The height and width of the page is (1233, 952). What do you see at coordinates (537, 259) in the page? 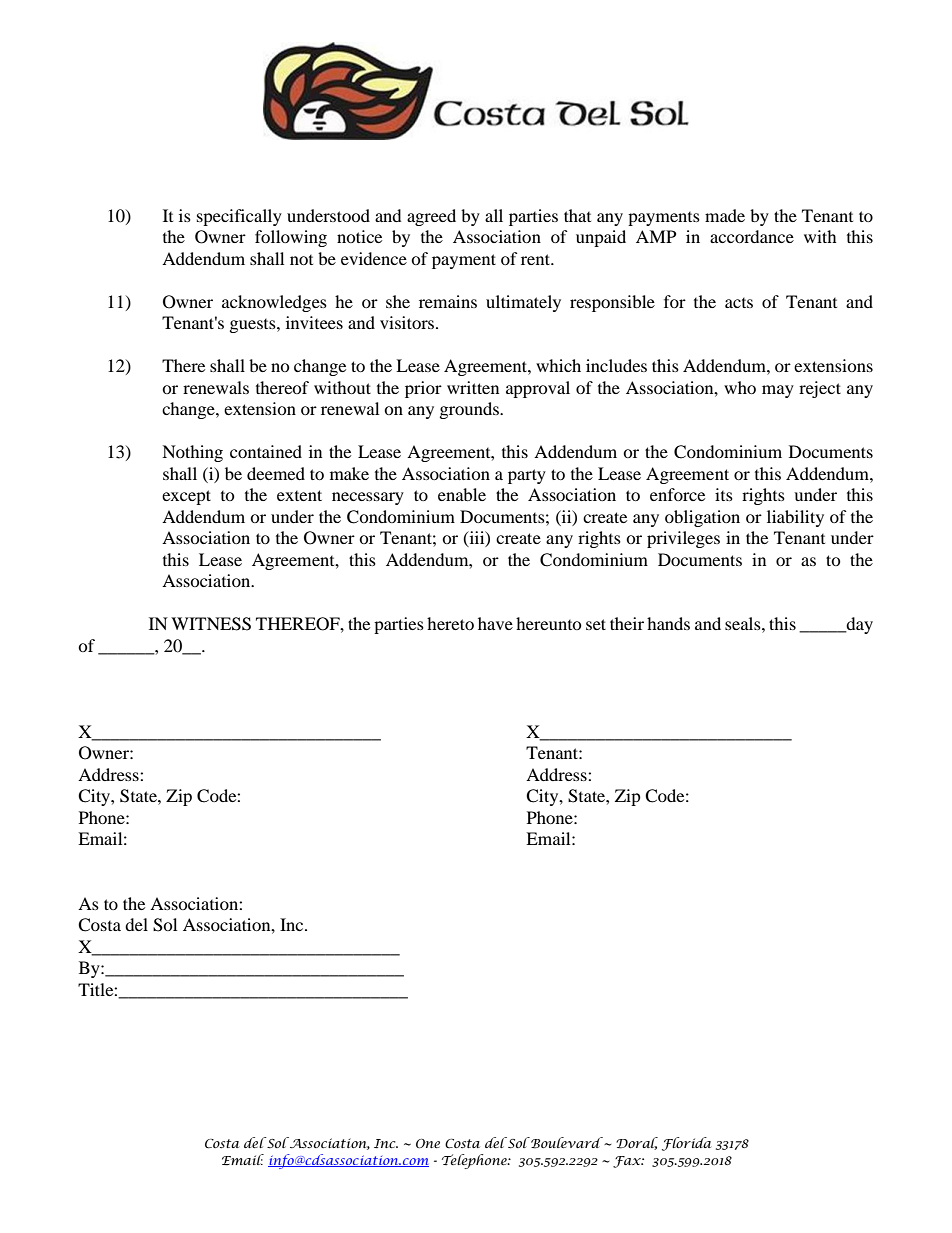
I see `rent` at bounding box center [537, 259].
